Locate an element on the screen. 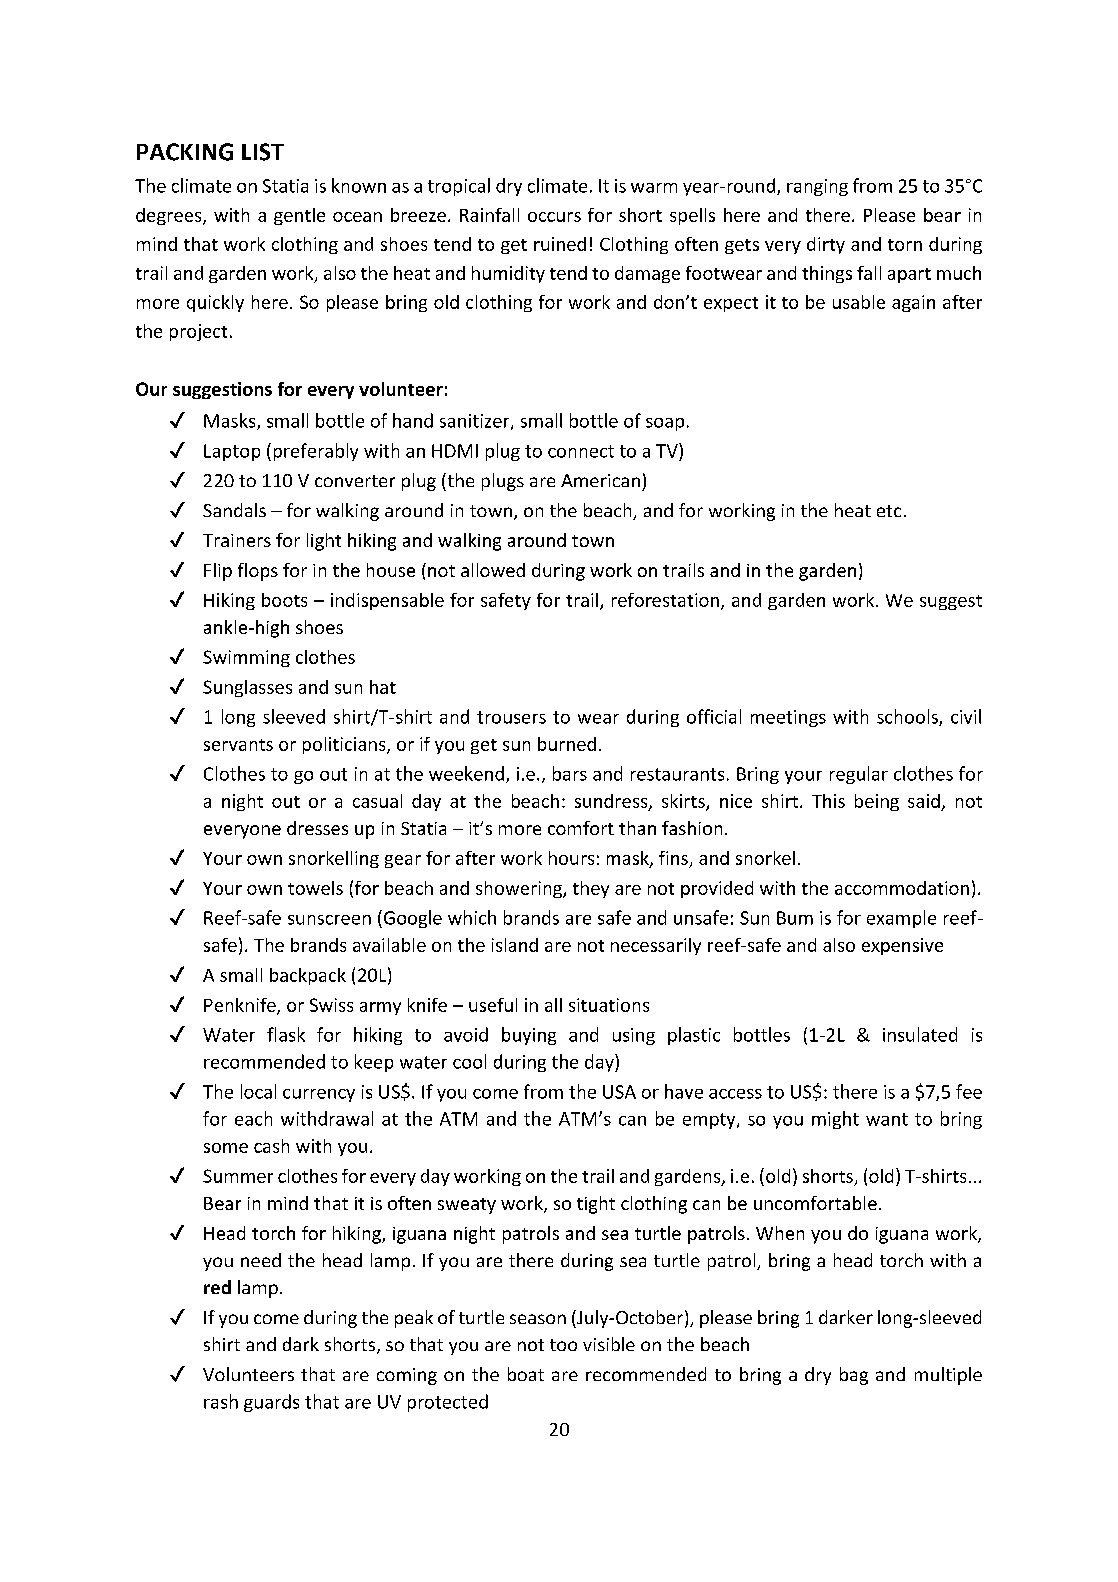 Image resolution: width=1118 pixels, height=1582 pixels. servants is located at coordinates (238, 745).
